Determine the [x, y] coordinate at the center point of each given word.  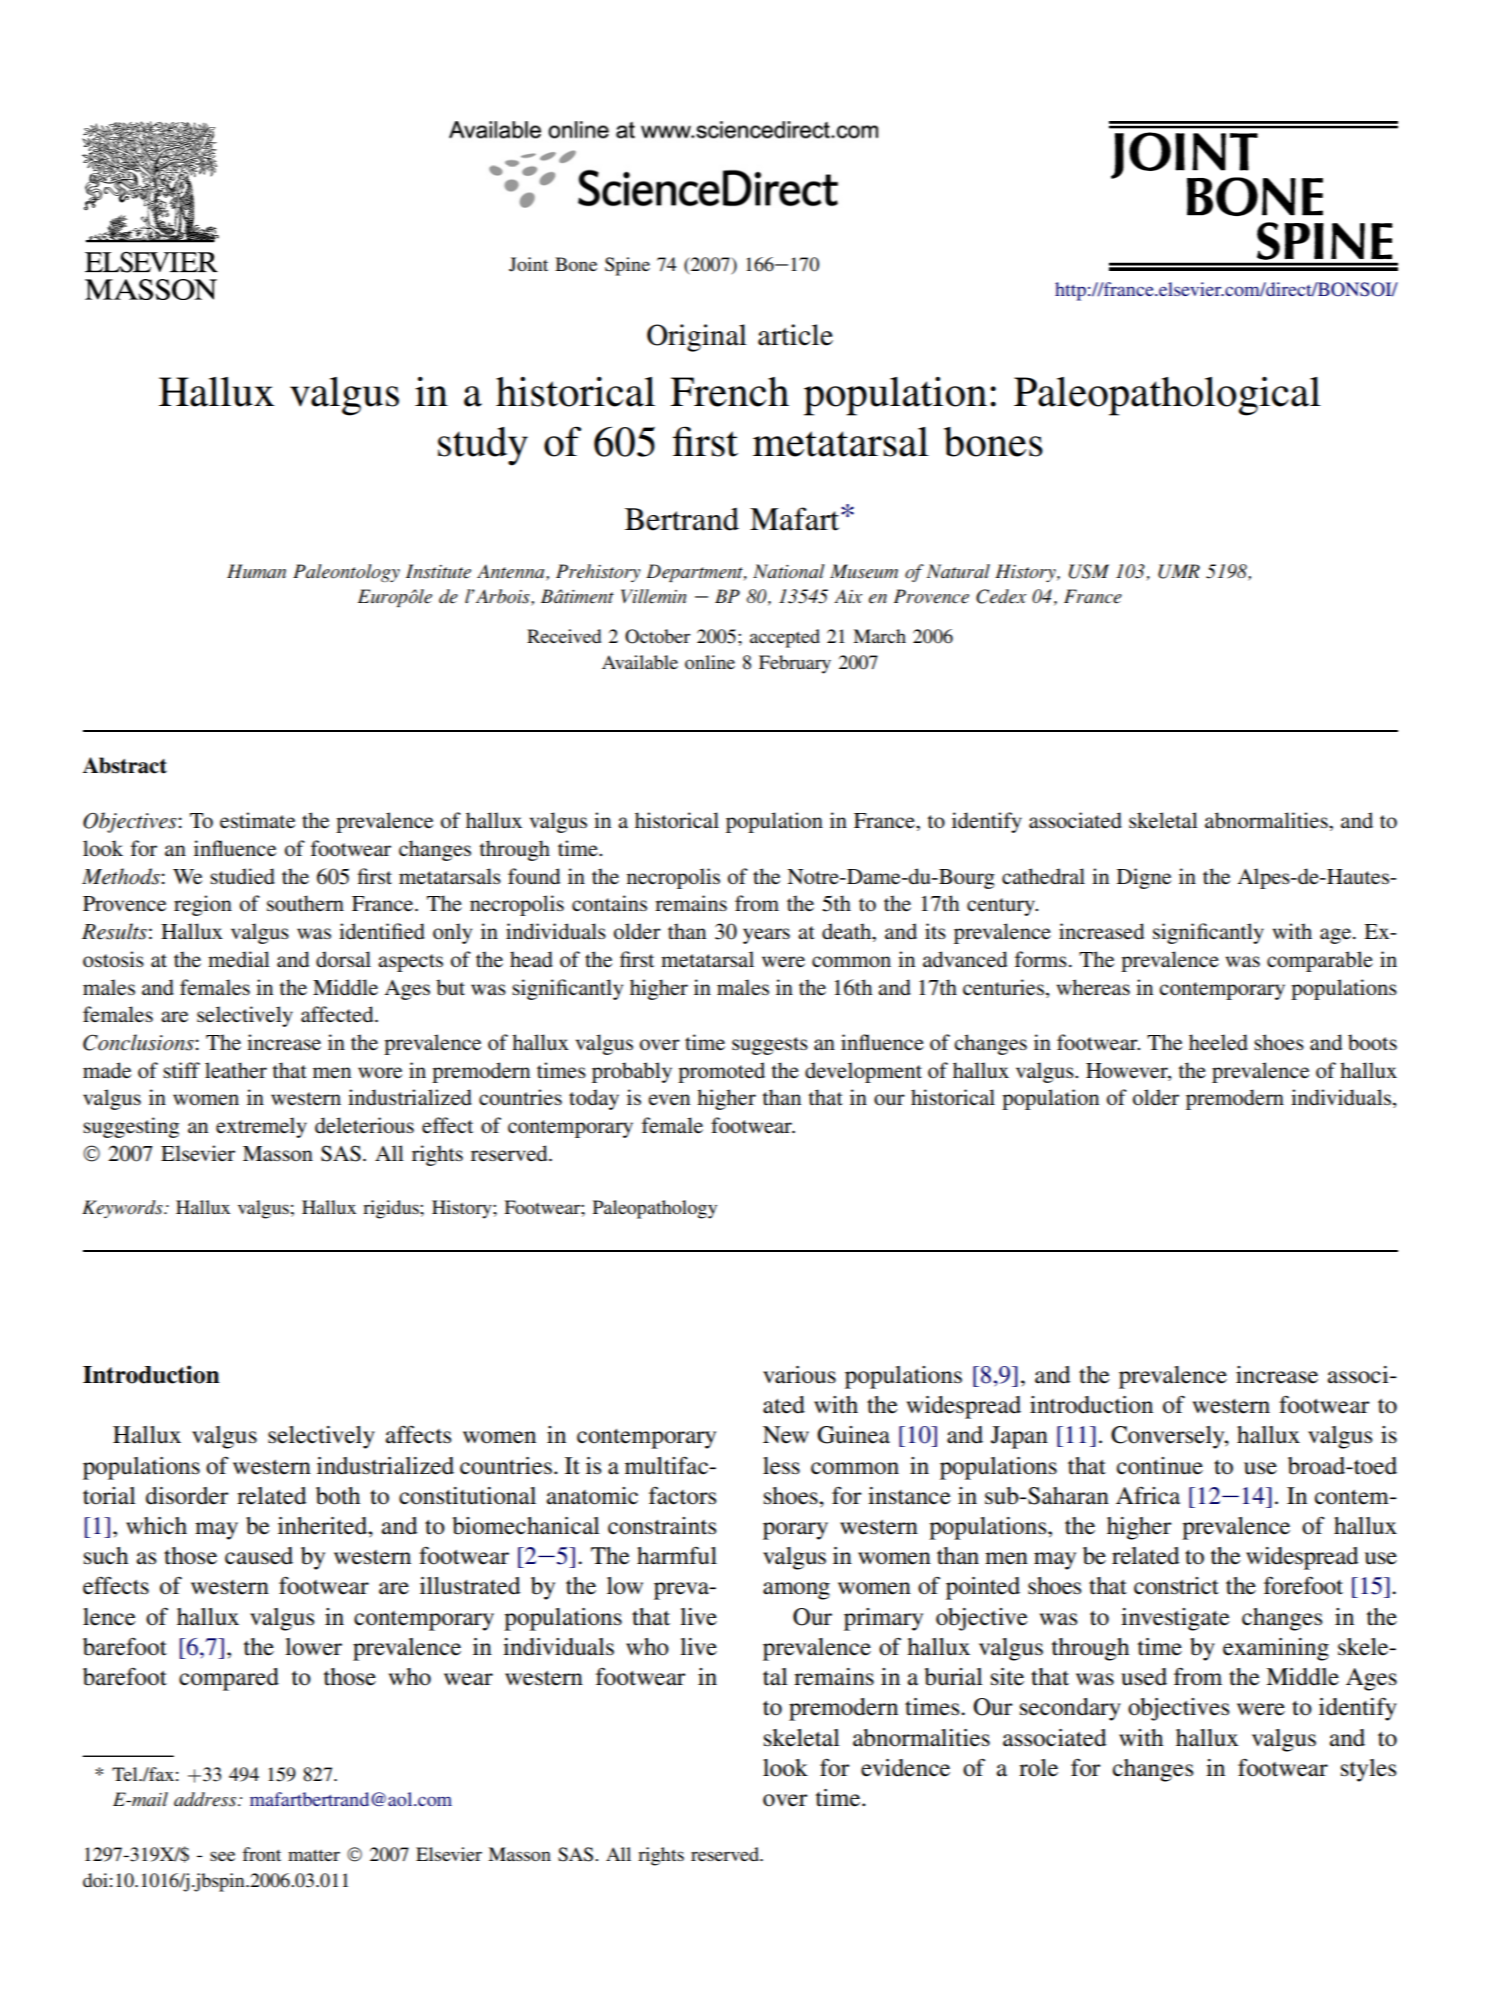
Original [697, 338]
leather [236, 1070]
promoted [721, 1072]
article [795, 335]
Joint [528, 264]
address [206, 1799]
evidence [905, 1768]
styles [1368, 1770]
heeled [1218, 1042]
